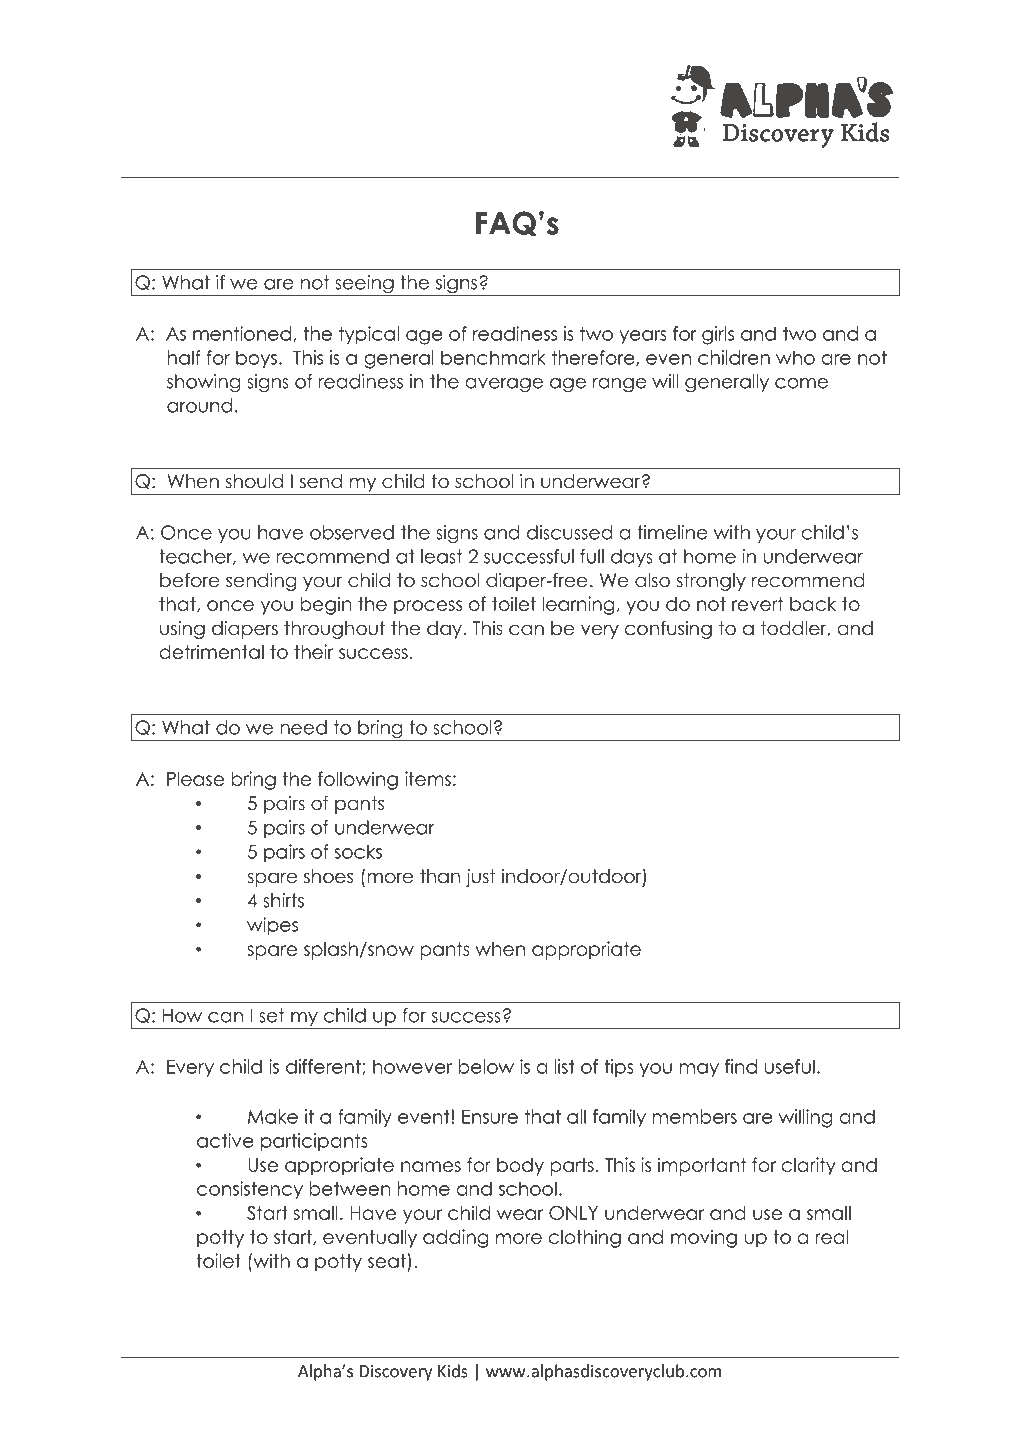  What do you see at coordinates (211, 651) in the screenshot?
I see `detrimental` at bounding box center [211, 651].
